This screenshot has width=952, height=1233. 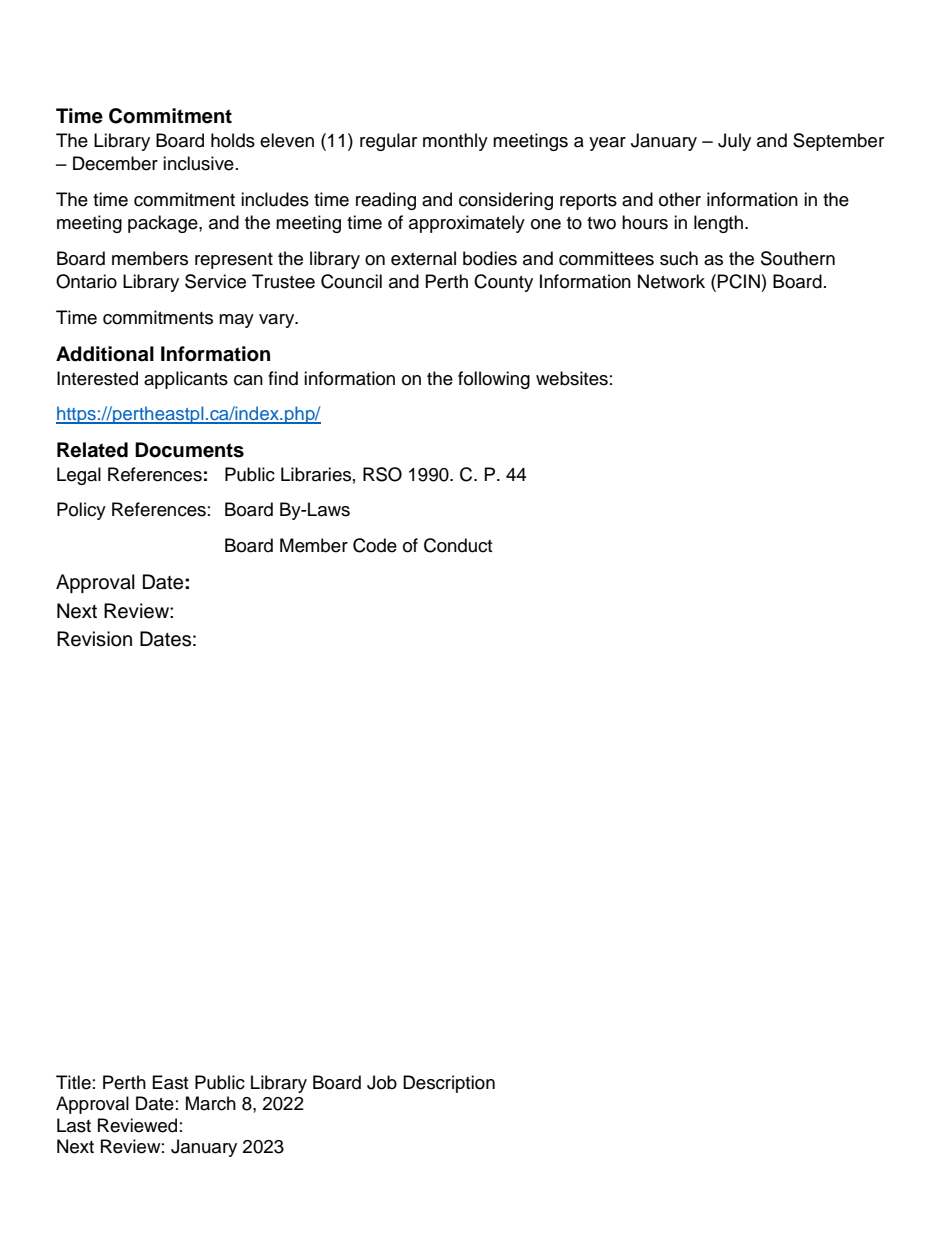 What do you see at coordinates (494, 380) in the screenshot?
I see `following` at bounding box center [494, 380].
